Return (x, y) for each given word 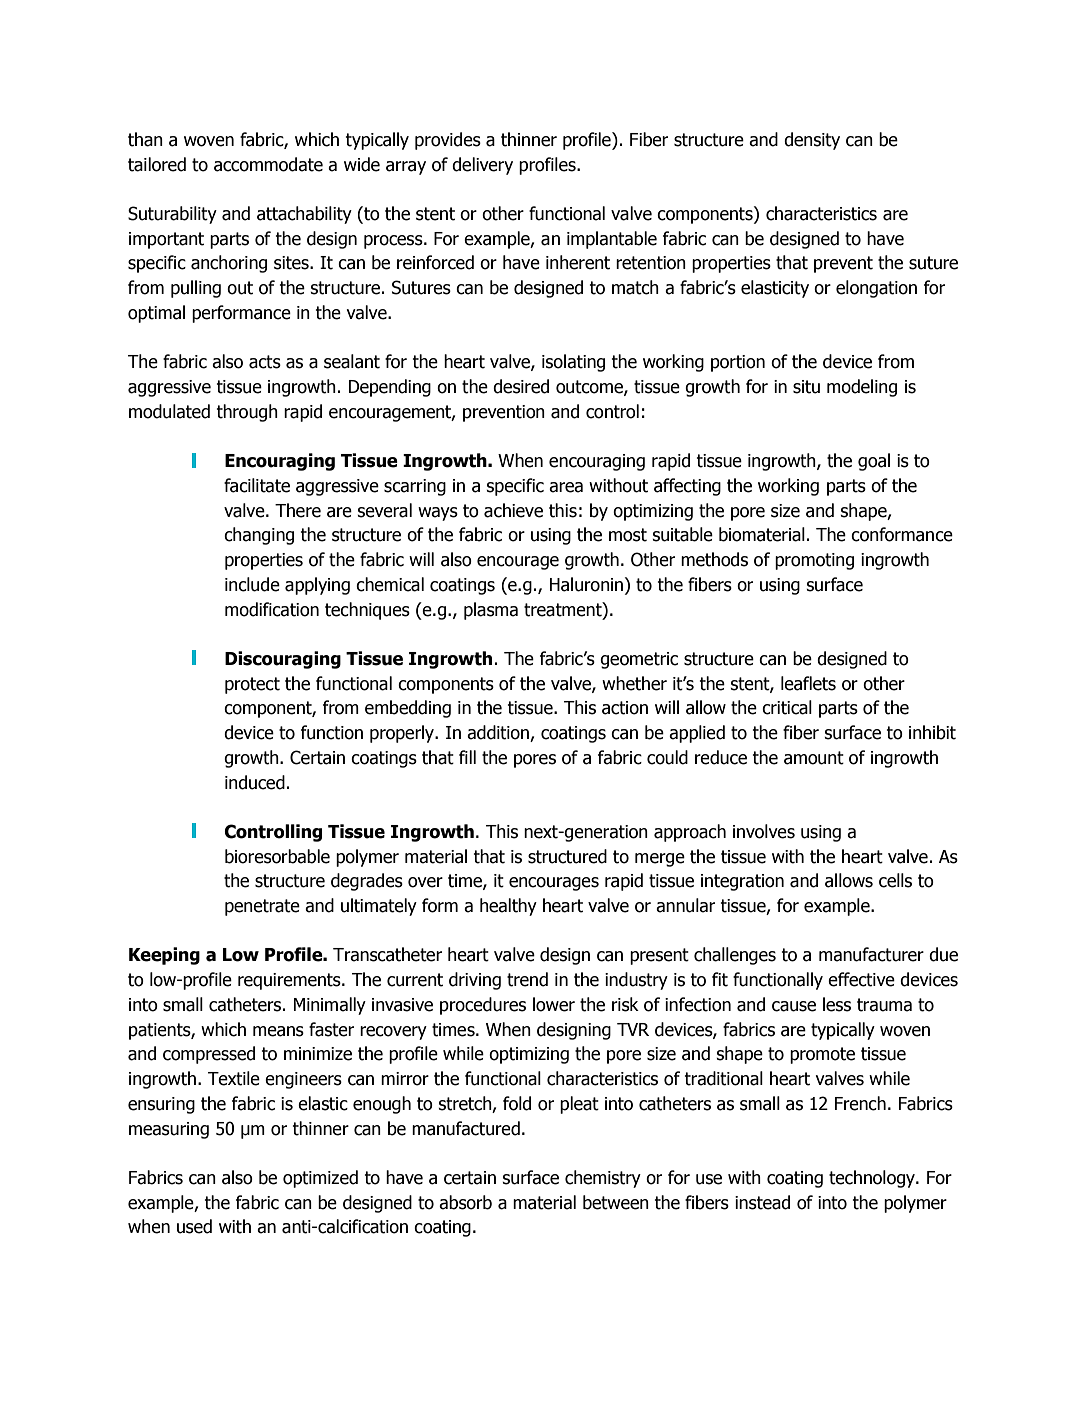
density (812, 141)
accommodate (268, 164)
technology (873, 1179)
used (194, 1226)
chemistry (603, 1179)
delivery (482, 166)
